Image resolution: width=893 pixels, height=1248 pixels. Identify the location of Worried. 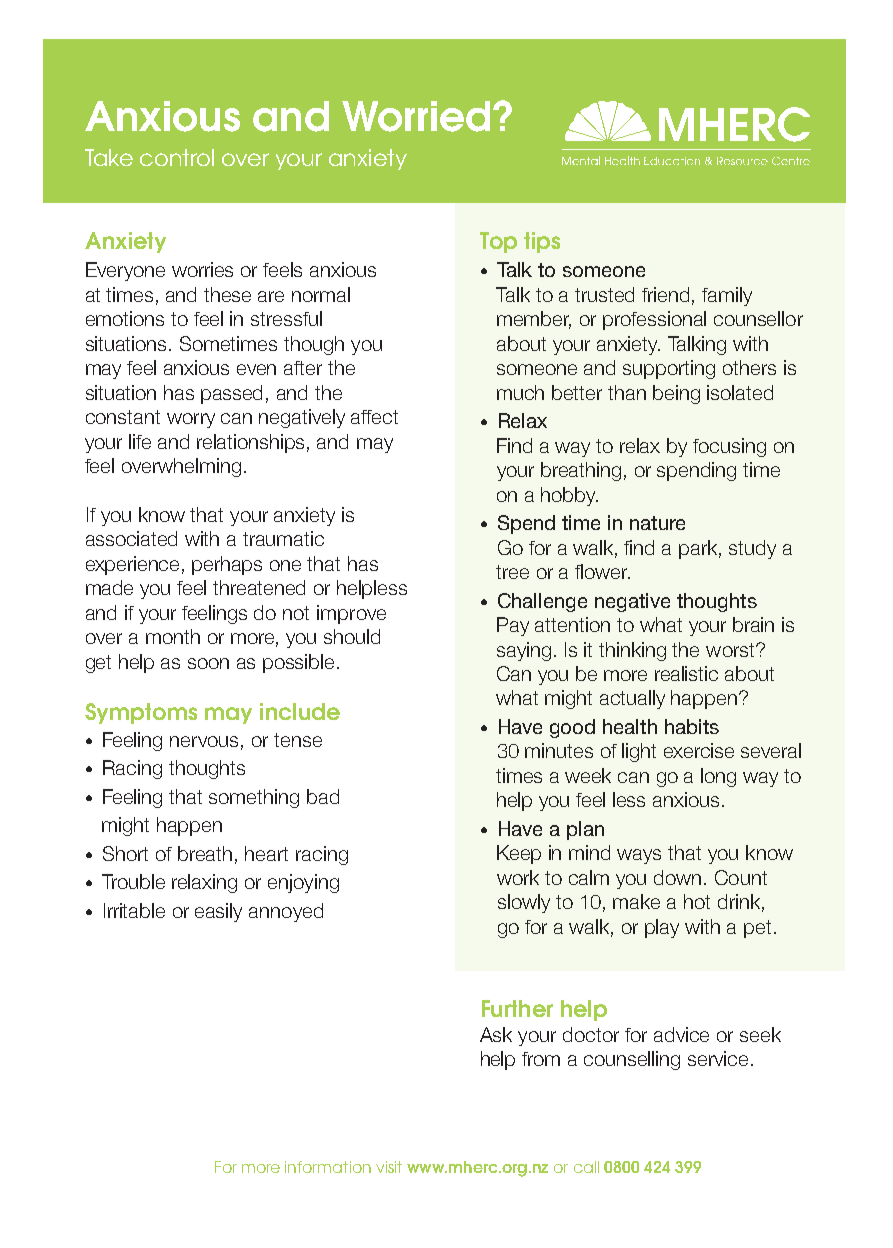
(416, 116).
